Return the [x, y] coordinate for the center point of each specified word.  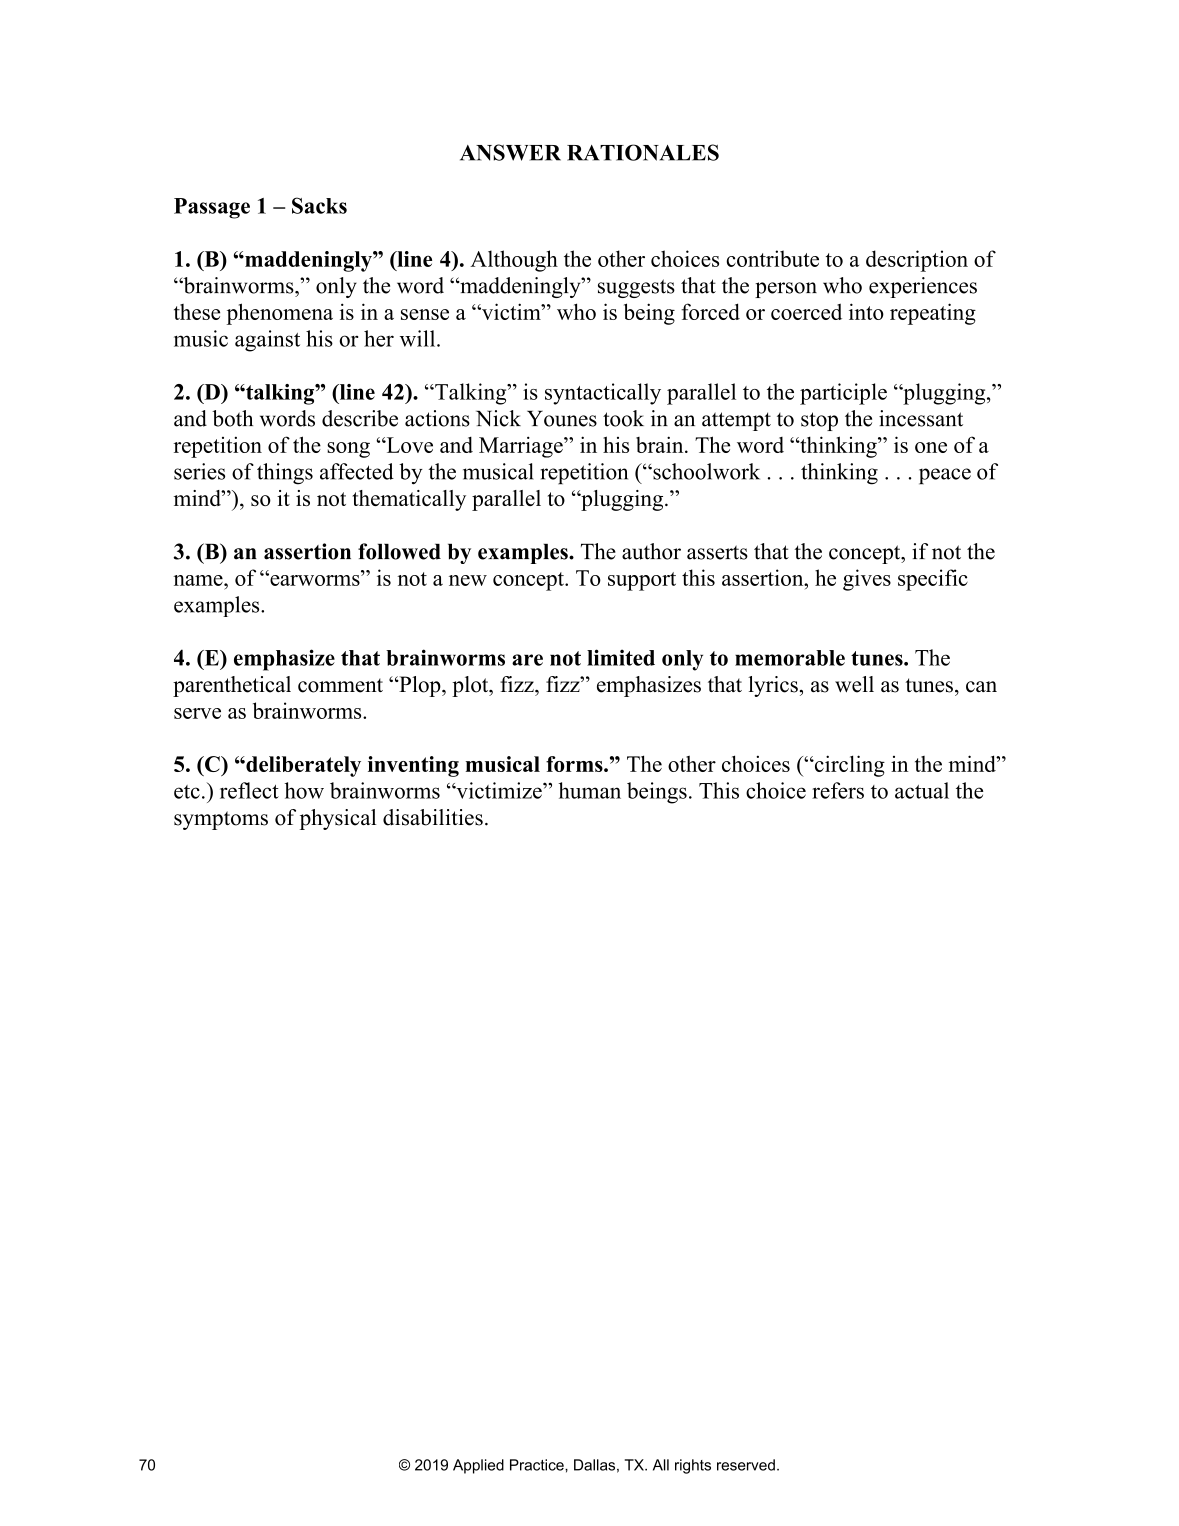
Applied [478, 1466]
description [917, 261]
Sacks [319, 205]
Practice [538, 1465]
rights [693, 1466]
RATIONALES [643, 152]
